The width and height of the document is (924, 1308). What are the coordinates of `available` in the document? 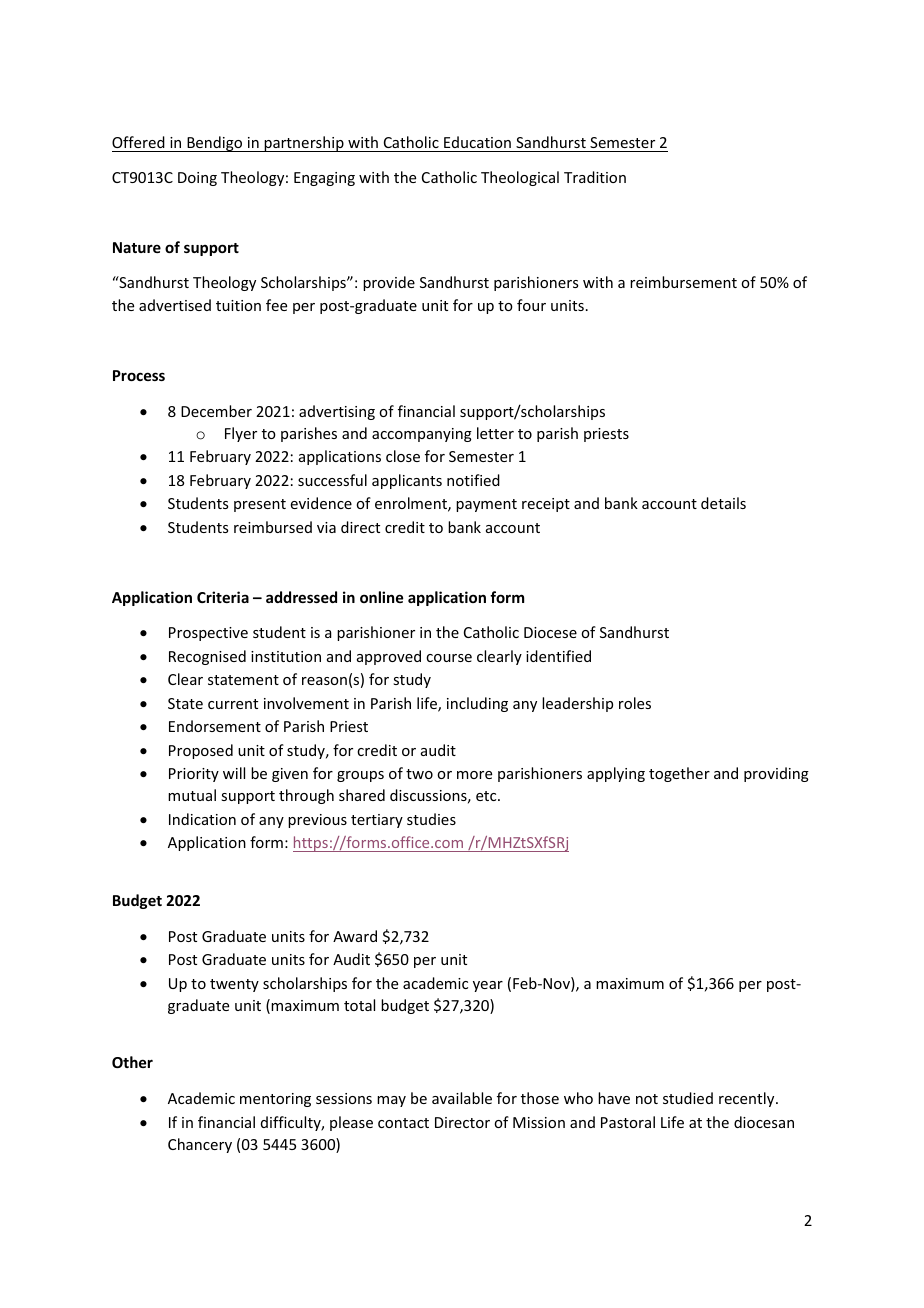 It's located at (462, 1098).
